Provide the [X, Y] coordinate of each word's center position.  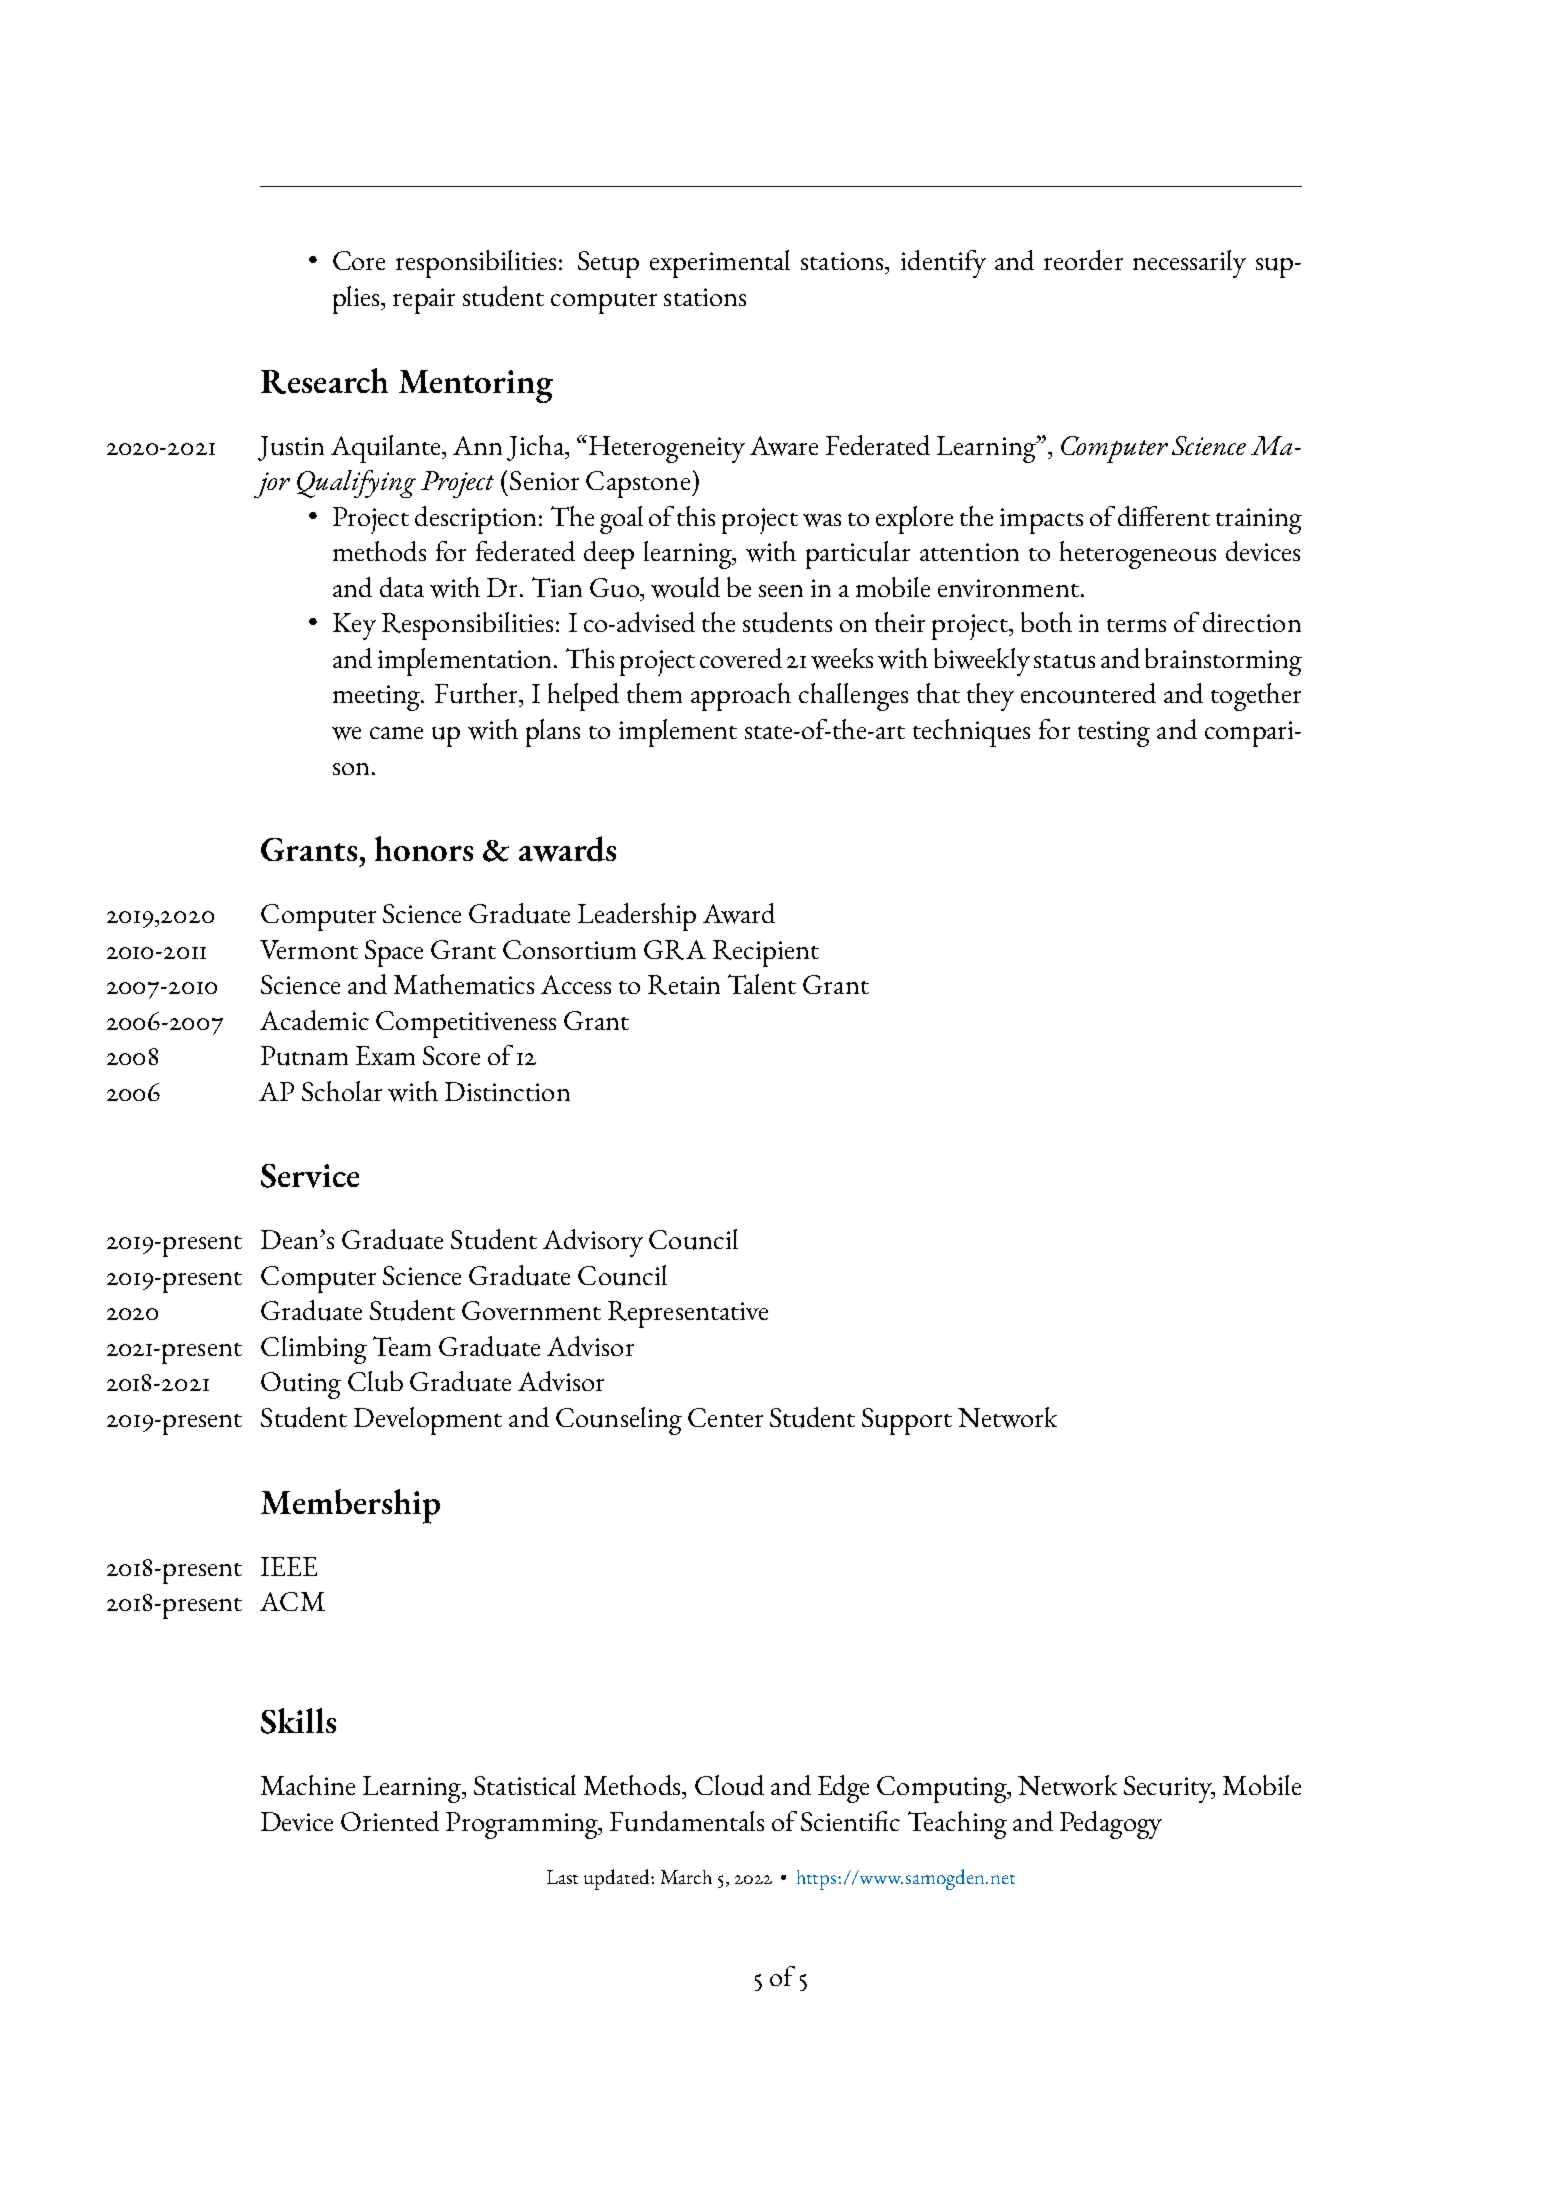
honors [424, 848]
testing [1114, 734]
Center [725, 1417]
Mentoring [476, 386]
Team [402, 1346]
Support [907, 1421]
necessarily [1189, 264]
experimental [720, 264]
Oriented [390, 1821]
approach [741, 697]
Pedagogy [1111, 1825]
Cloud [729, 1785]
